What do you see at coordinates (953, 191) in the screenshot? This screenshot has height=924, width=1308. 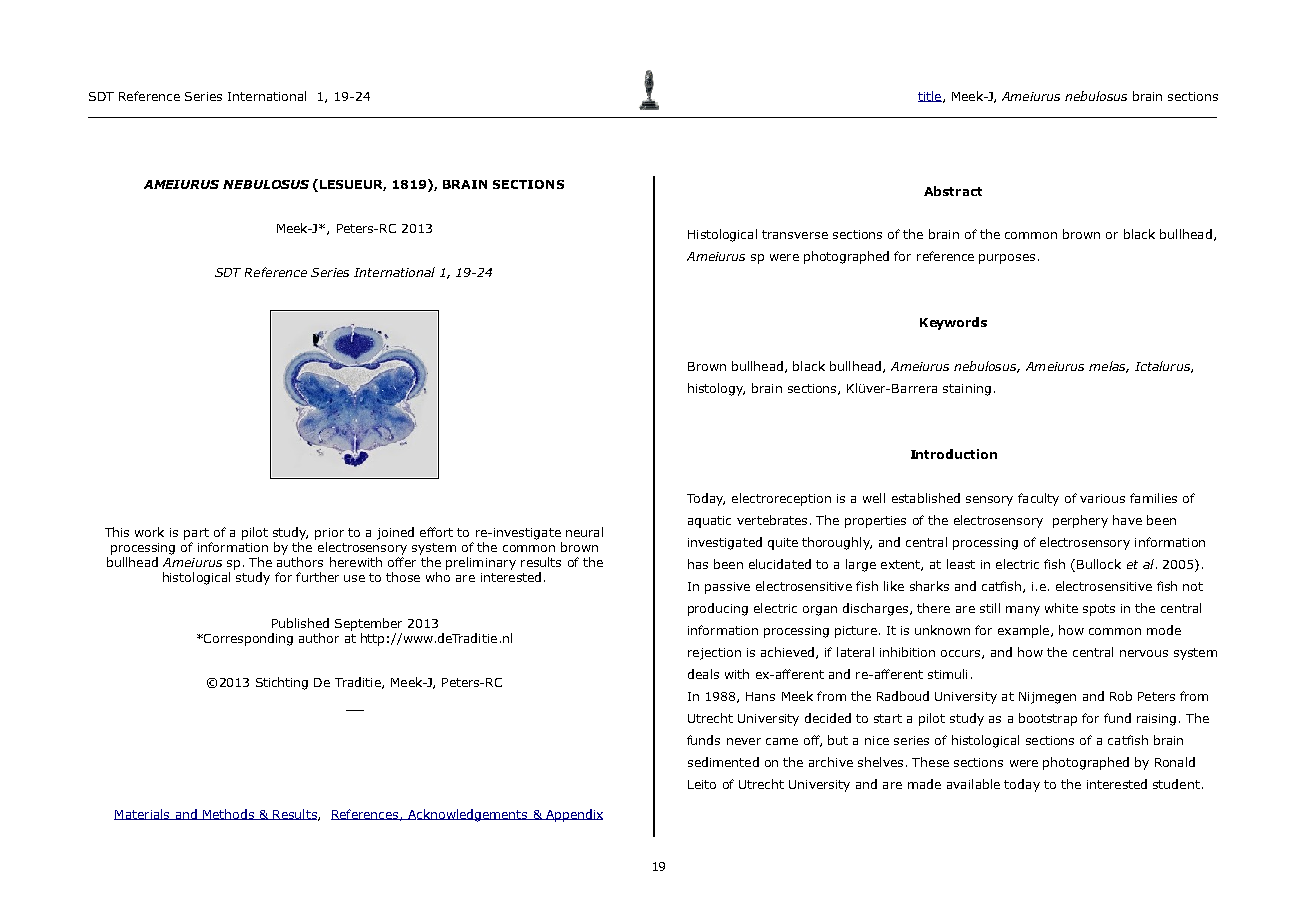 I see `Abstract` at bounding box center [953, 191].
